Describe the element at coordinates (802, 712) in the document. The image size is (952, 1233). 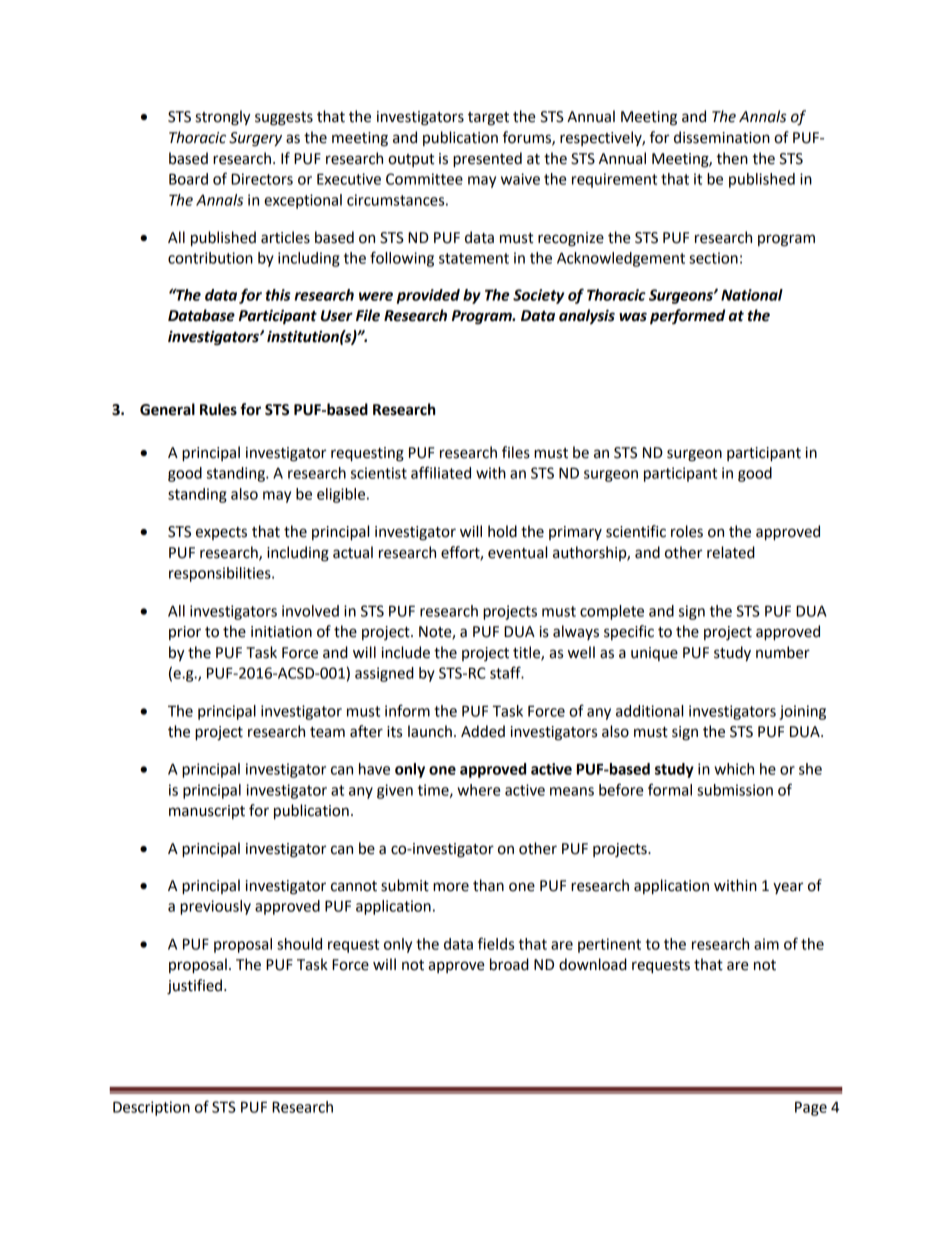
I see `joining` at that location.
